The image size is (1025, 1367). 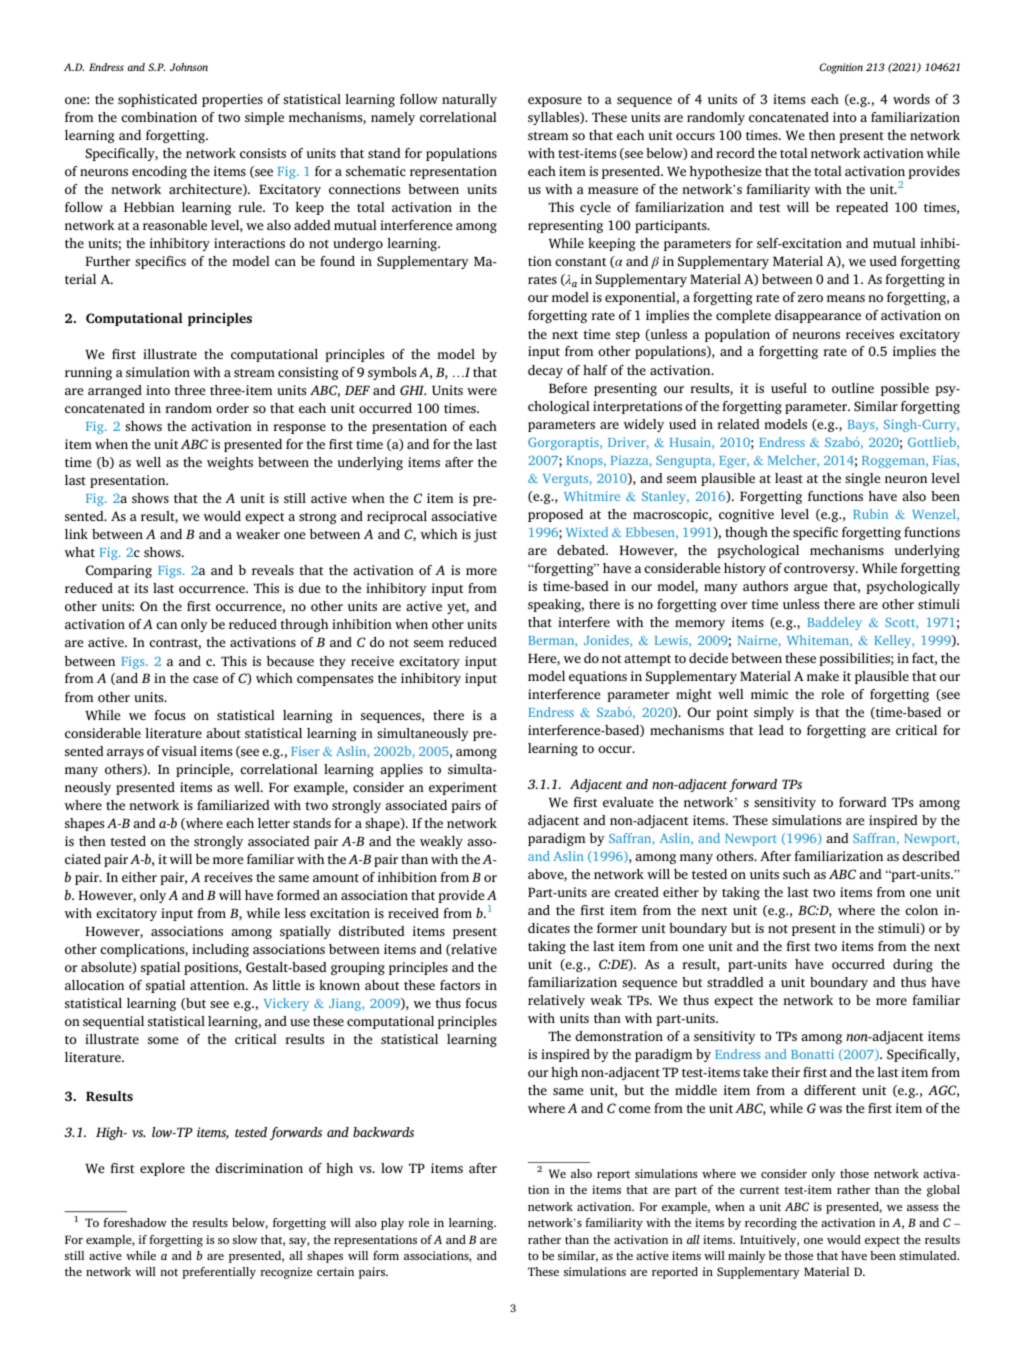 I want to click on make, so click(x=823, y=676).
